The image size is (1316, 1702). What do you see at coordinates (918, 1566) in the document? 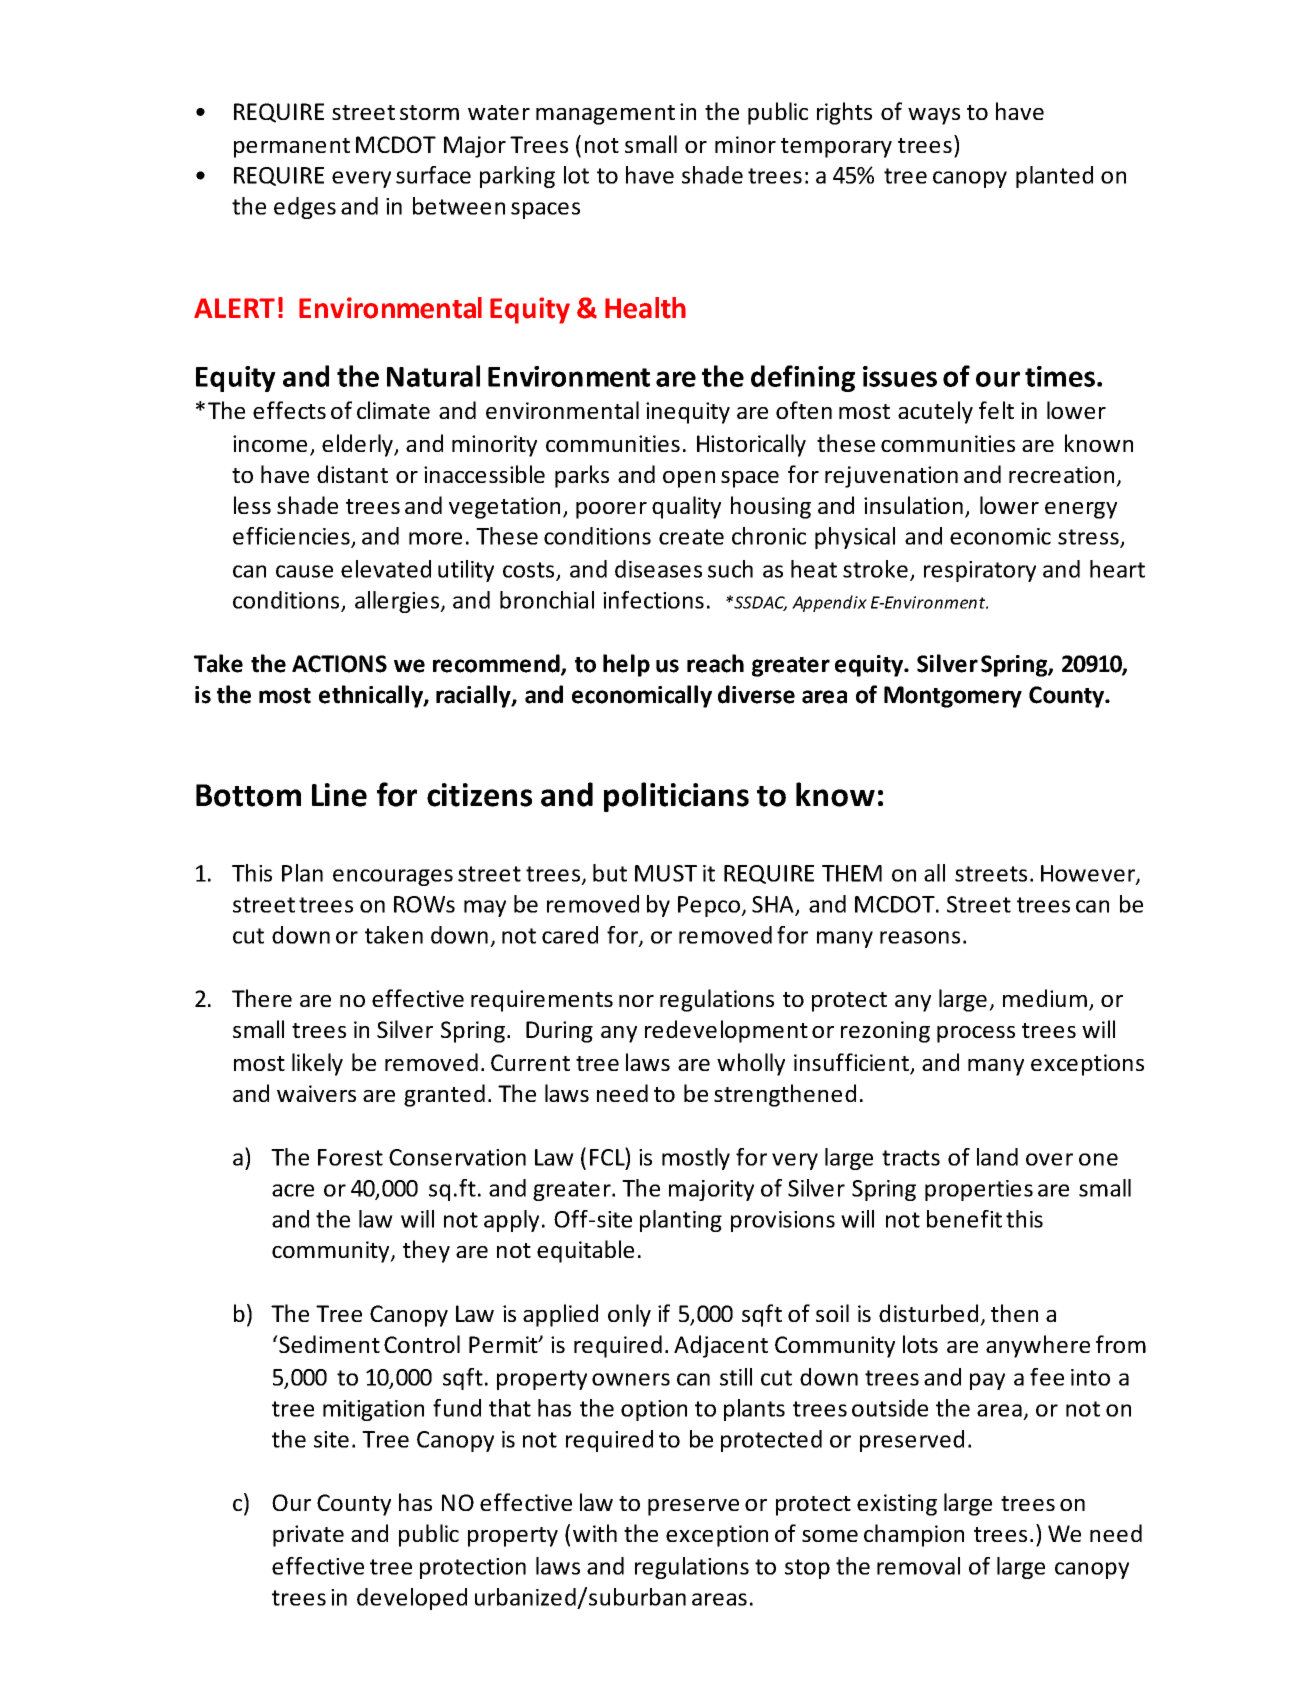
I see `removal` at bounding box center [918, 1566].
